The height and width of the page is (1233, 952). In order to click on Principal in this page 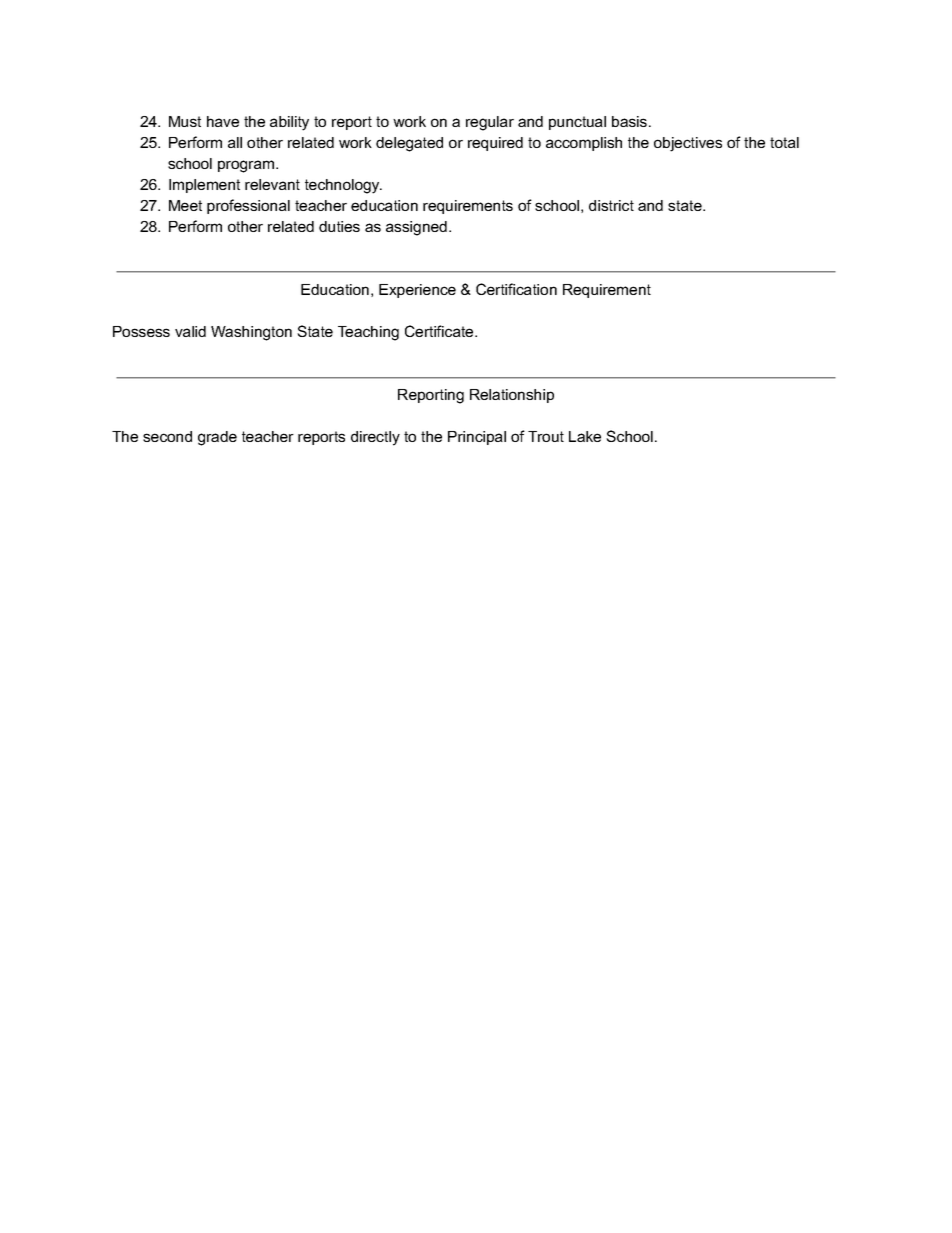, I will do `click(477, 438)`.
